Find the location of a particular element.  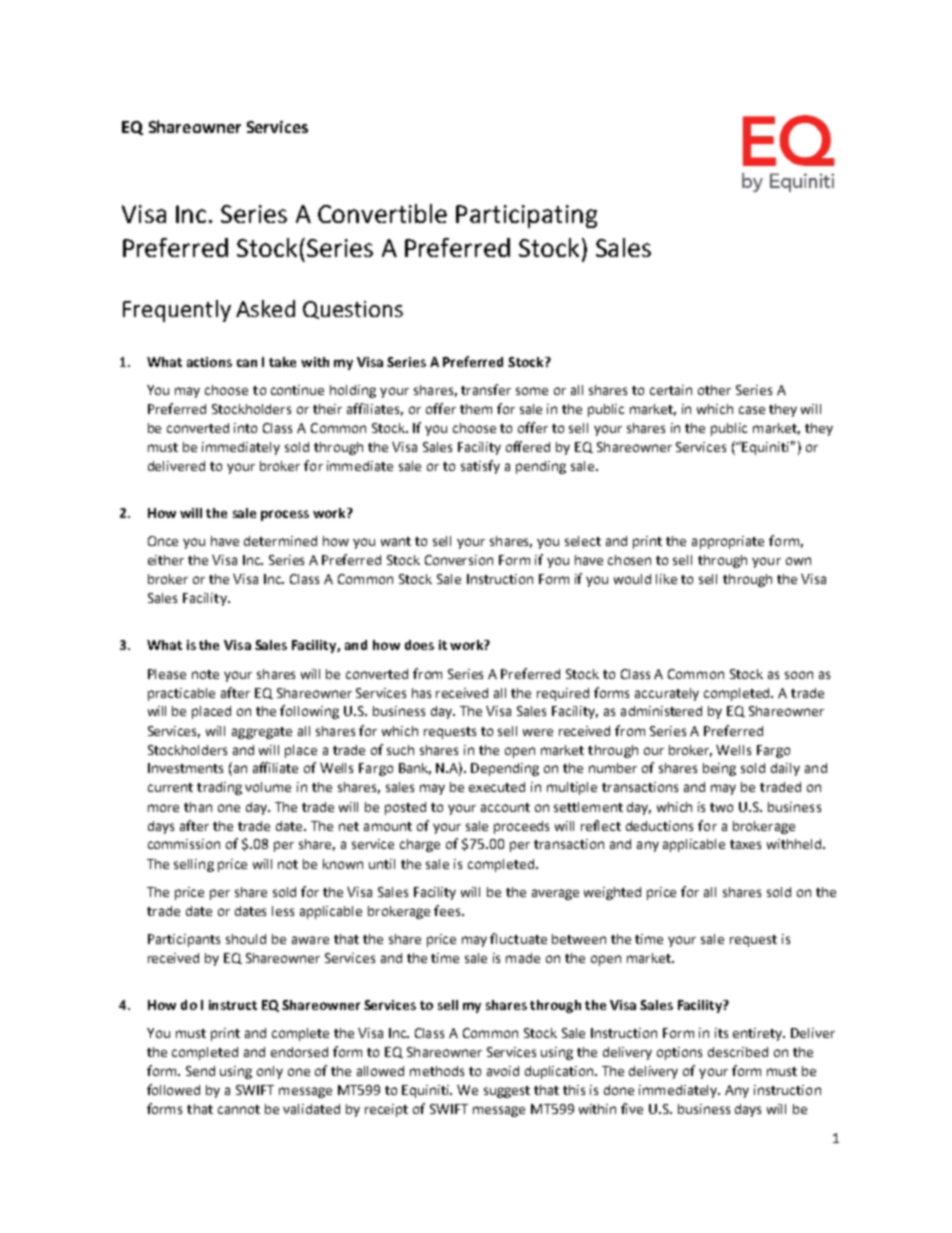

Participating is located at coordinates (526, 216).
